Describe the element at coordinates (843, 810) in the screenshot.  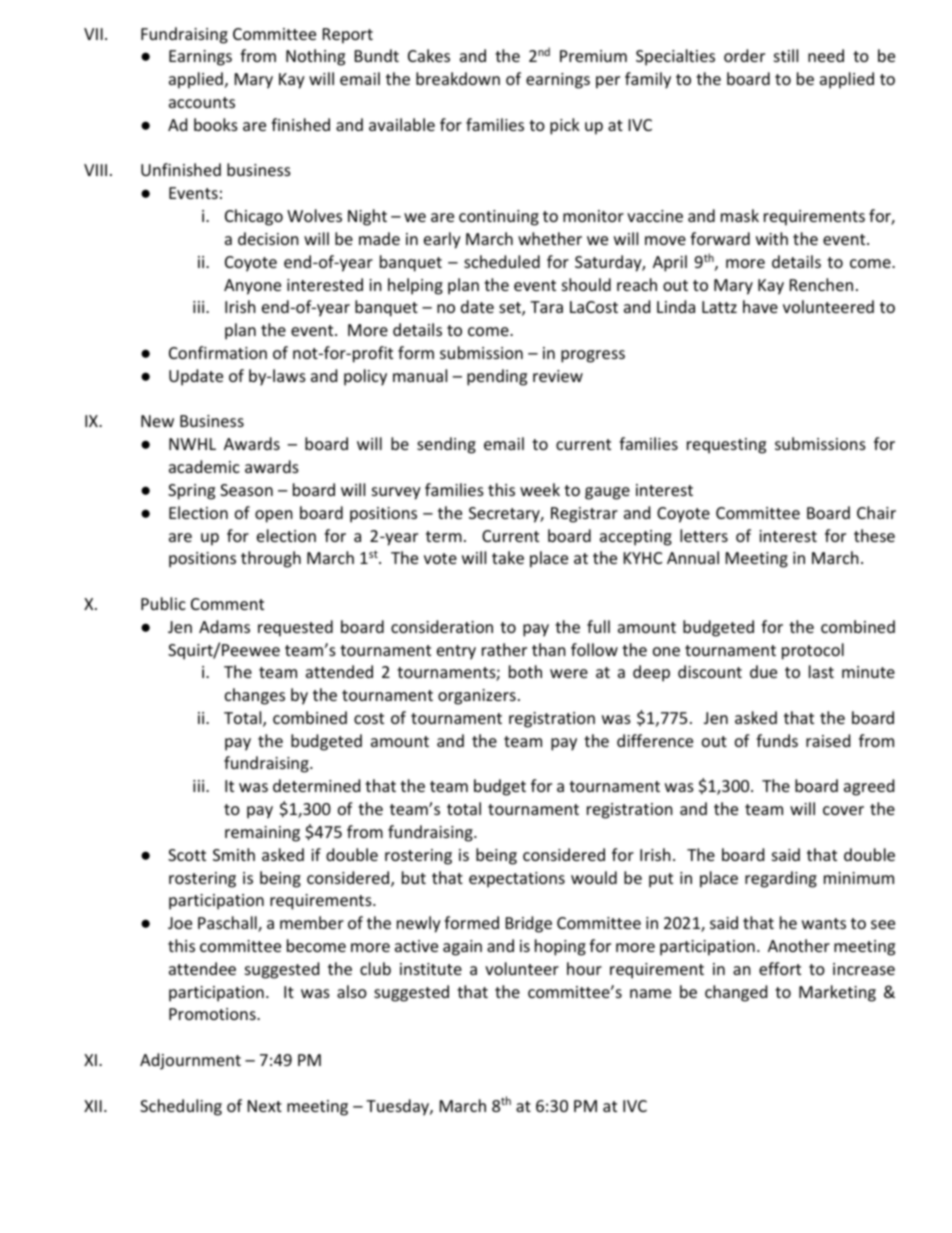
I see `cover` at that location.
